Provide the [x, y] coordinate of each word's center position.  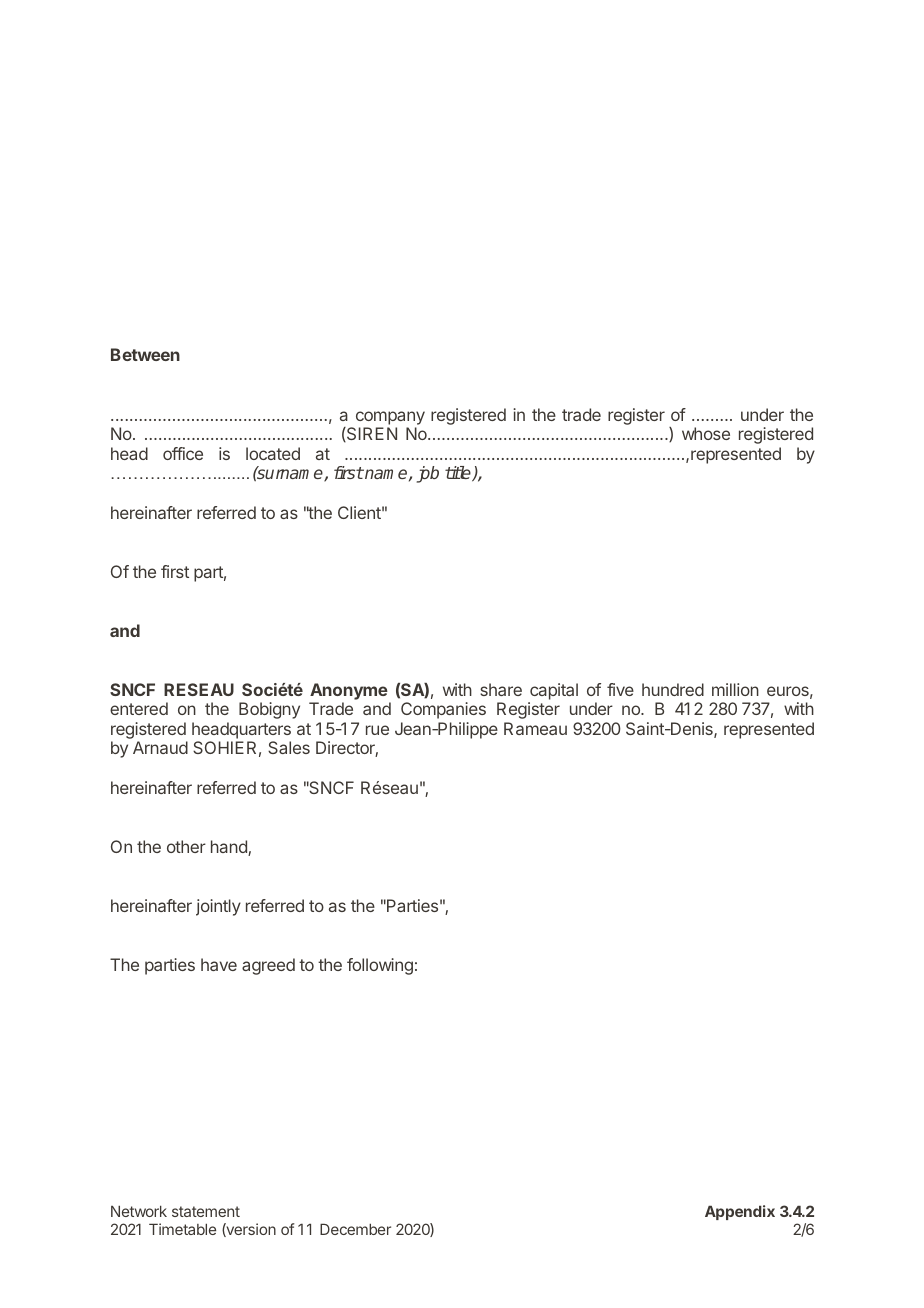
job [428, 474]
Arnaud [160, 747]
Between [145, 354]
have [219, 964]
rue [377, 730]
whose [706, 433]
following [380, 966]
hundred [673, 689]
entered [139, 708]
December [355, 1229]
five [620, 689]
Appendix [740, 1212]
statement [206, 1211]
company [390, 418]
